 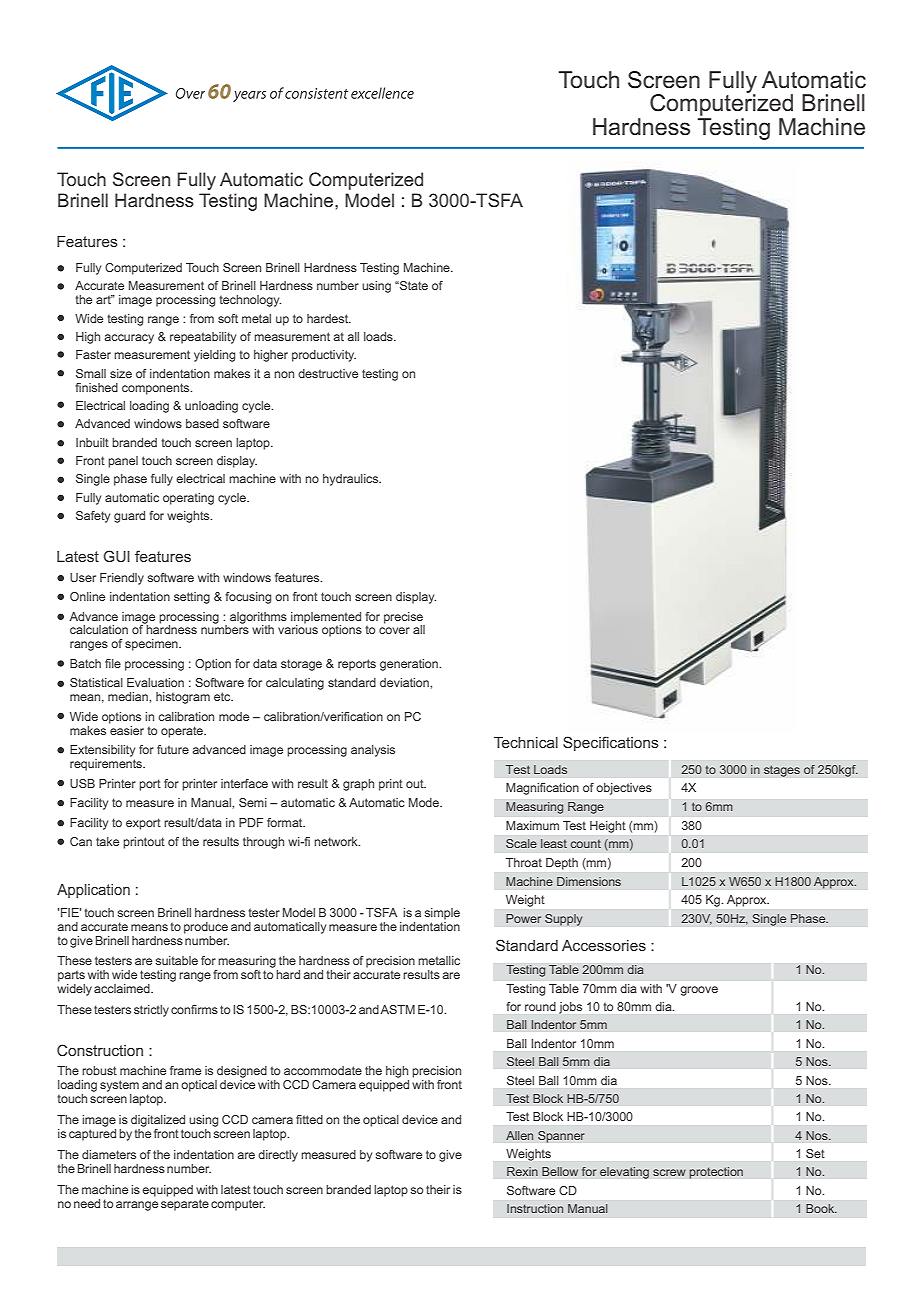 I want to click on Instruction, so click(x=535, y=1208).
